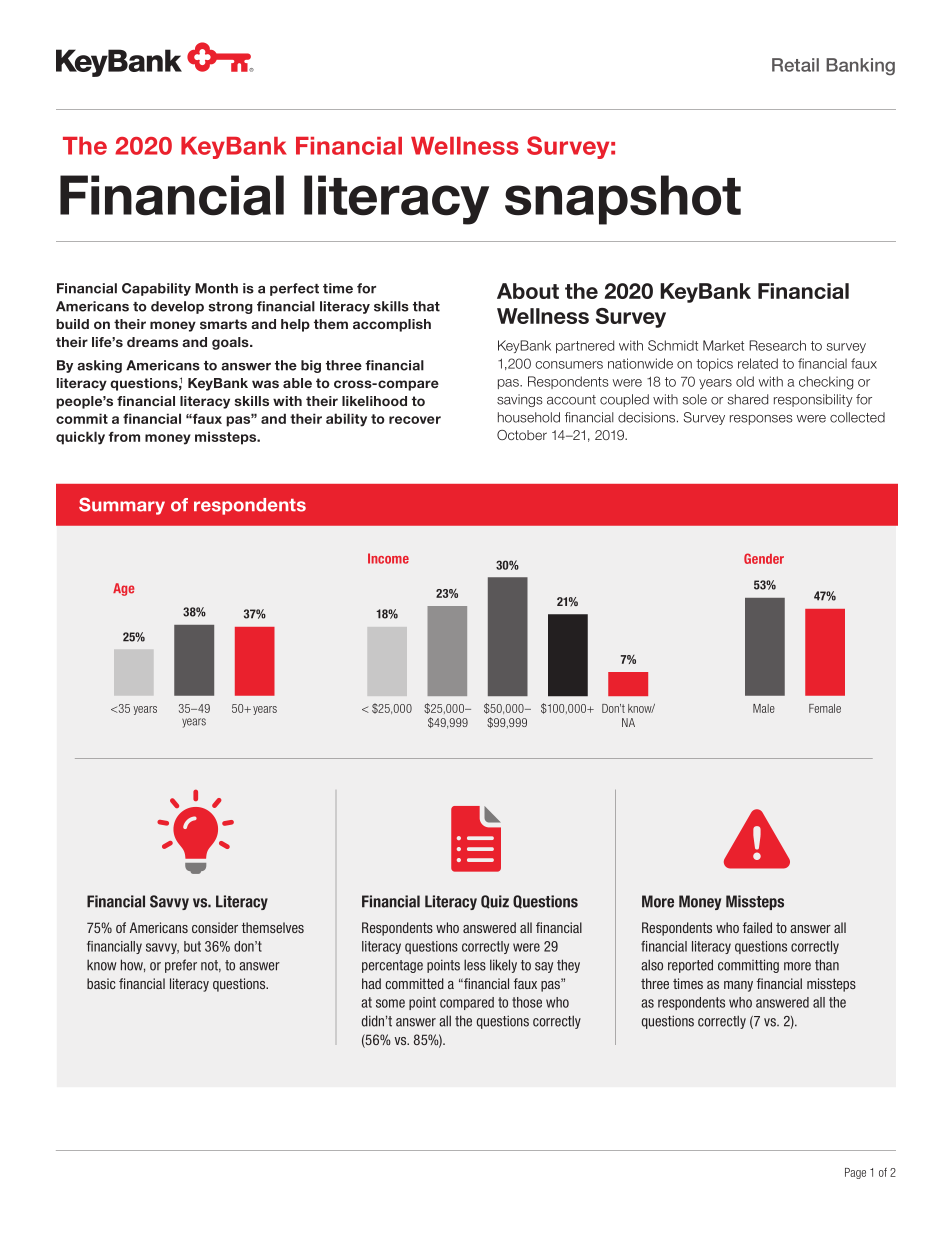 The image size is (952, 1233). I want to click on Summary, so click(122, 506).
